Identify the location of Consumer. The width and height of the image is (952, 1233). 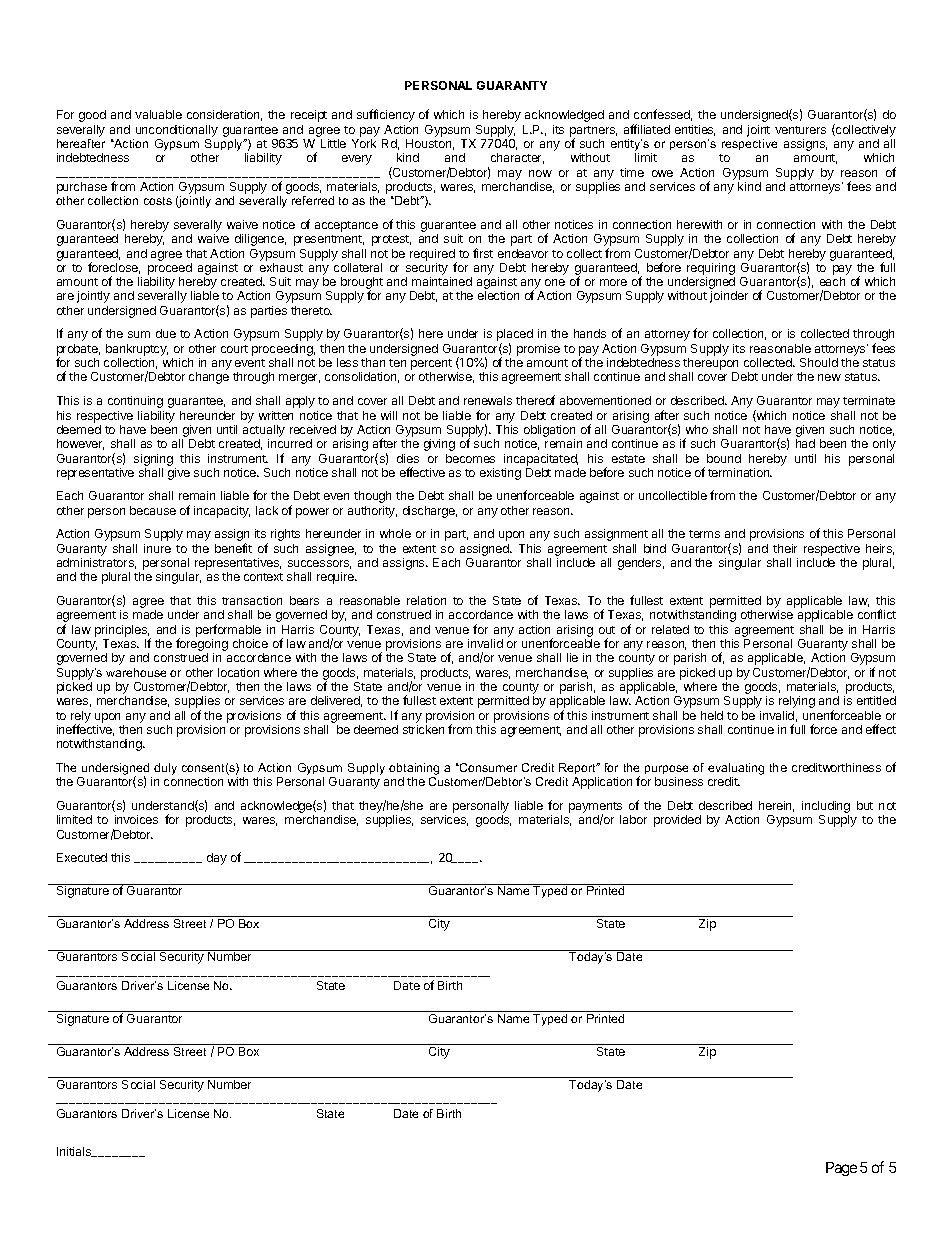
(487, 767).
